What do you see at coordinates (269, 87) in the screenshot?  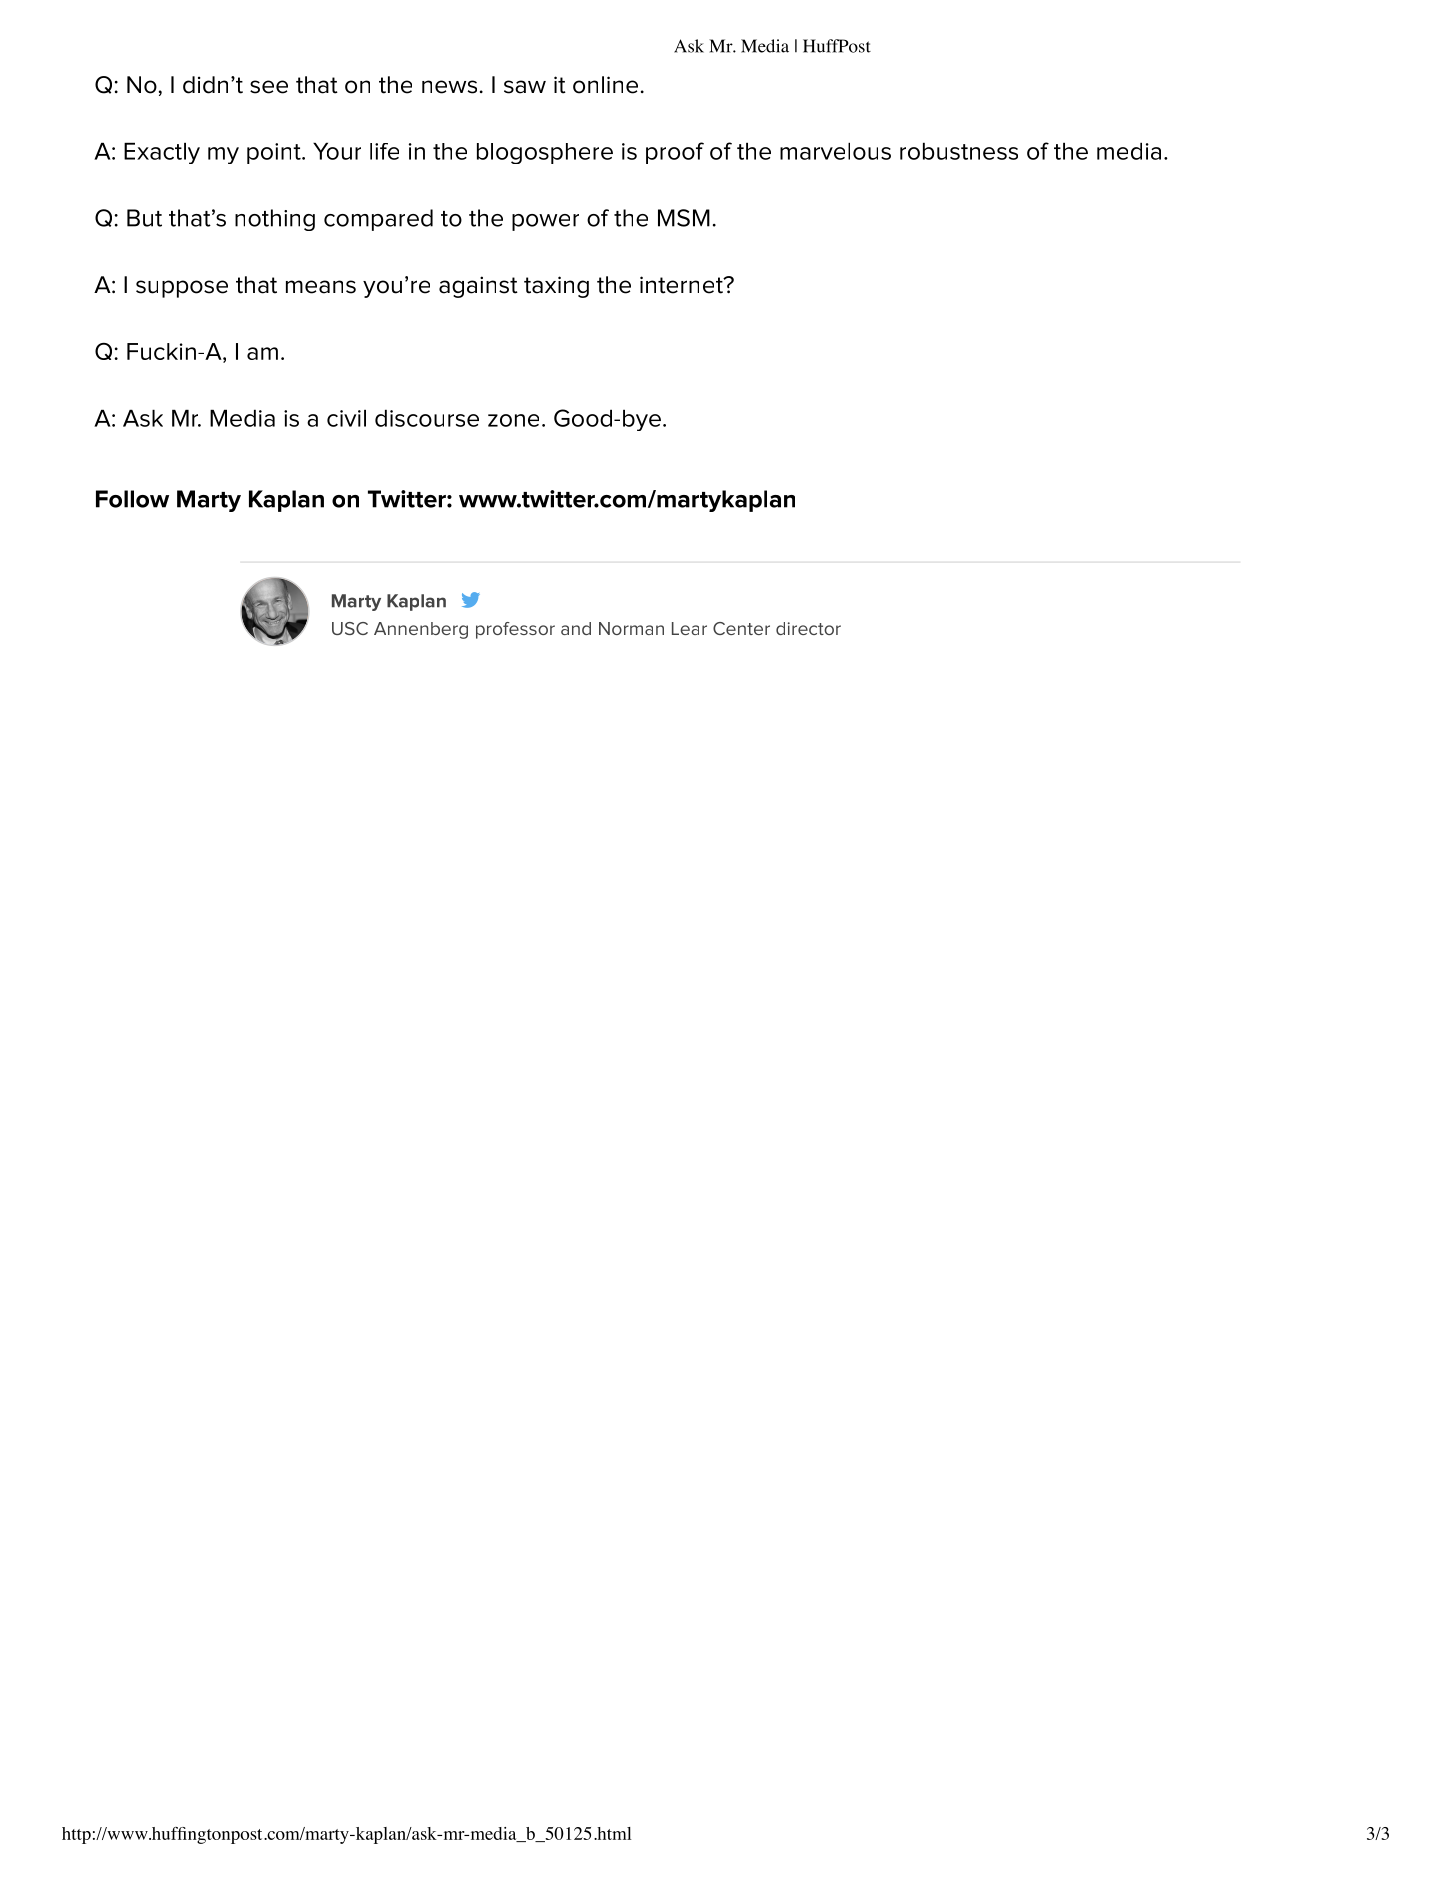 I see `see` at bounding box center [269, 87].
